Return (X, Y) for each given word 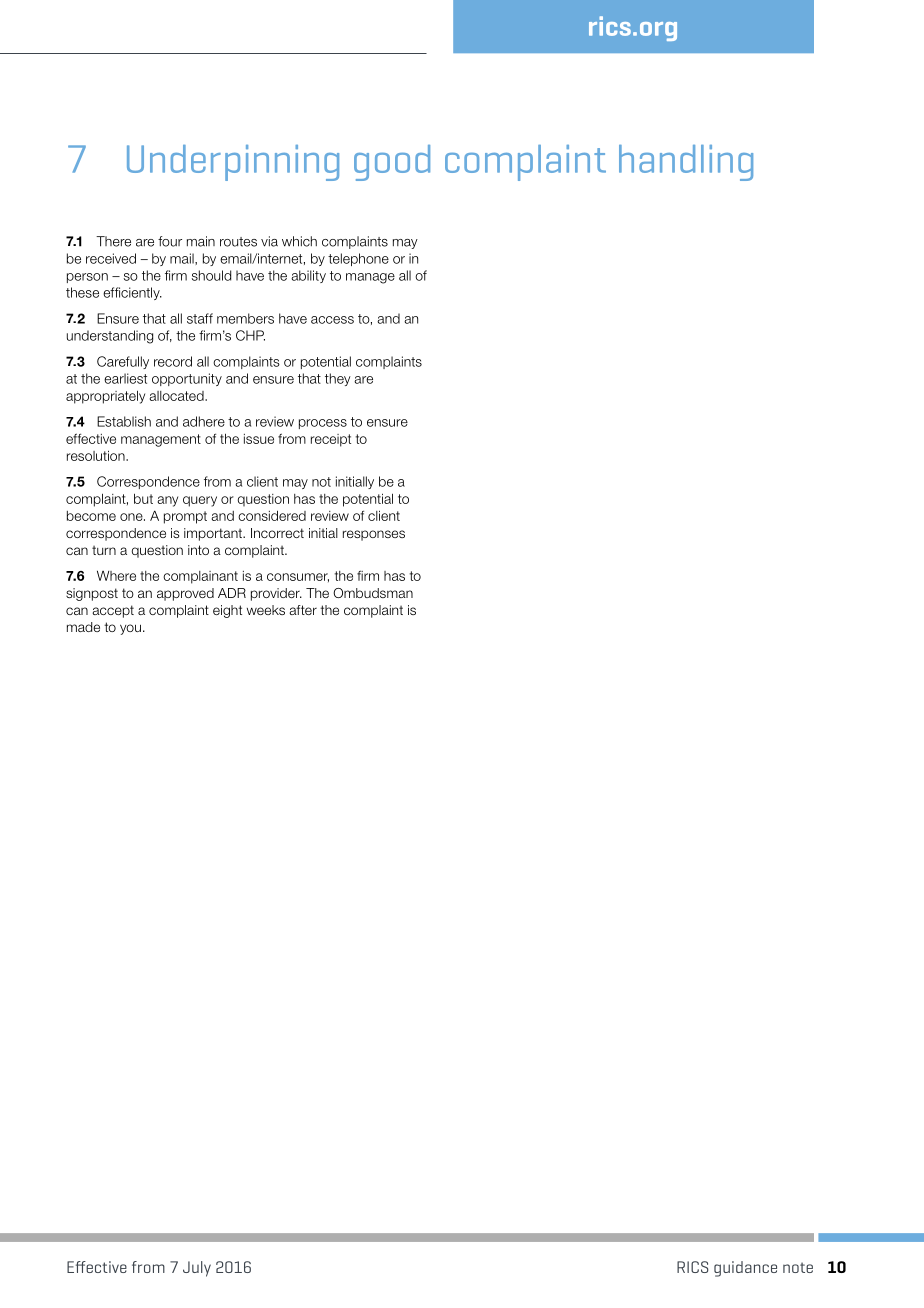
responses (374, 535)
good (392, 163)
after (303, 610)
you (130, 629)
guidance (745, 1269)
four (170, 241)
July (197, 1269)
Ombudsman (373, 593)
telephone (358, 259)
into (198, 550)
